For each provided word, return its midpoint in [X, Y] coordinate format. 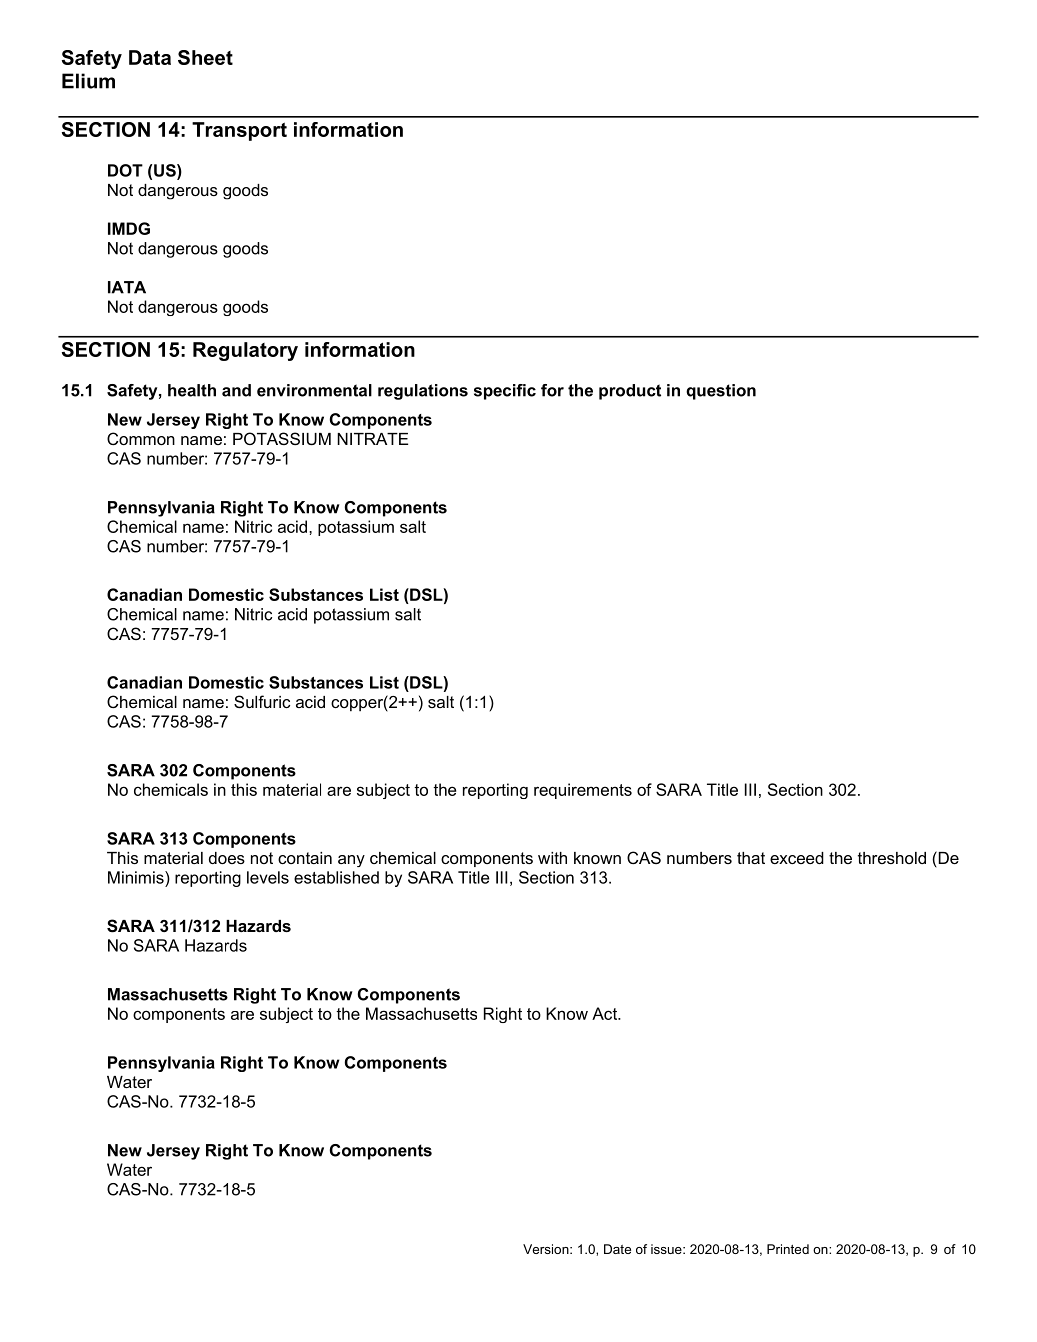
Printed [788, 1249]
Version [547, 1249]
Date [617, 1249]
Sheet [205, 57]
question [721, 392]
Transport [239, 131]
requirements [583, 791]
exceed [797, 858]
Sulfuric [262, 701]
